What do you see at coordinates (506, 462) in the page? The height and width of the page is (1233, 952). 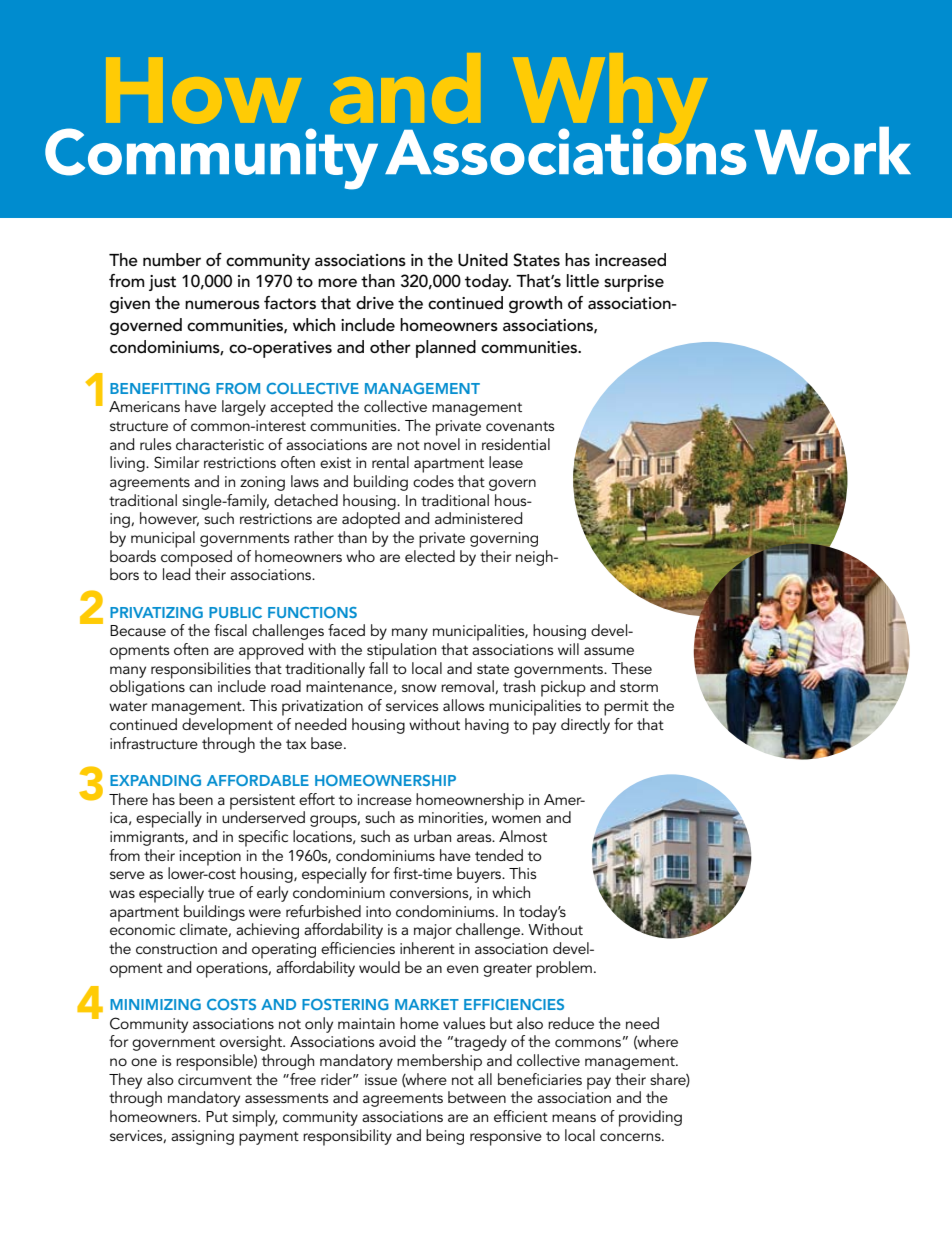 I see `lease` at bounding box center [506, 462].
